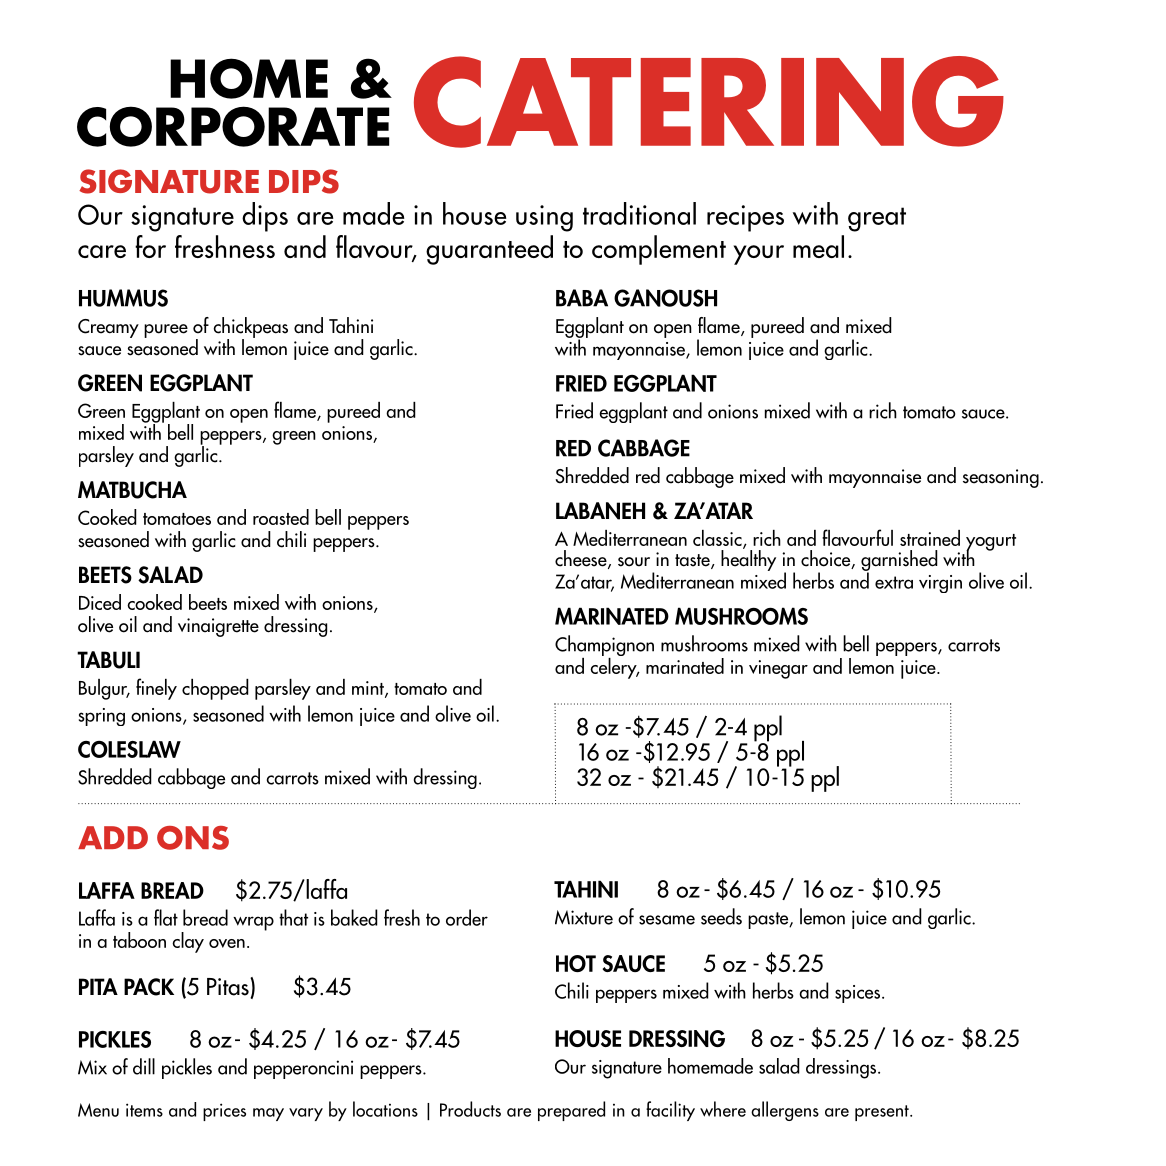 The image size is (1166, 1166). I want to click on roasted, so click(281, 517).
